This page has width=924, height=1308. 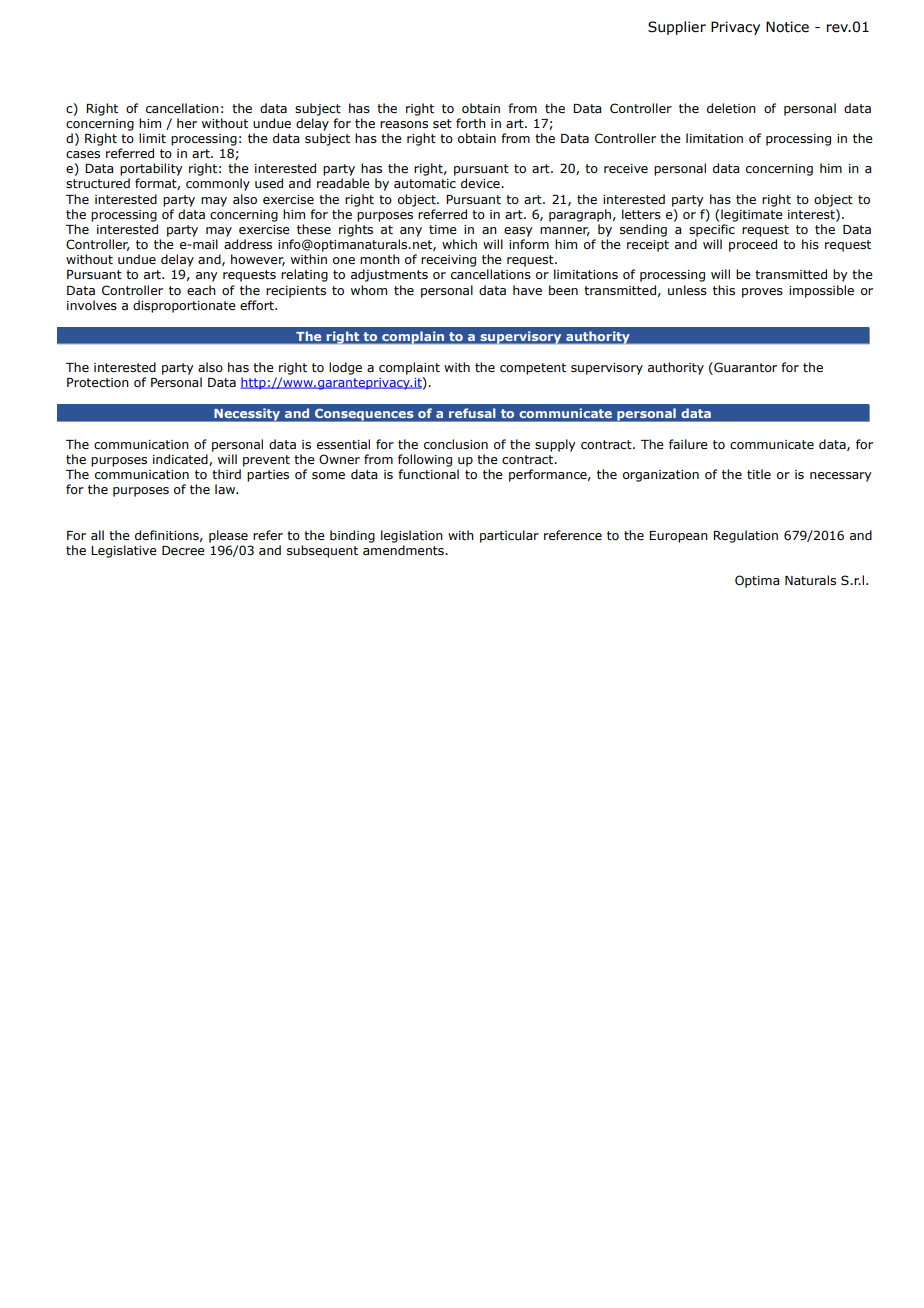 What do you see at coordinates (688, 444) in the page?
I see `failure` at bounding box center [688, 444].
